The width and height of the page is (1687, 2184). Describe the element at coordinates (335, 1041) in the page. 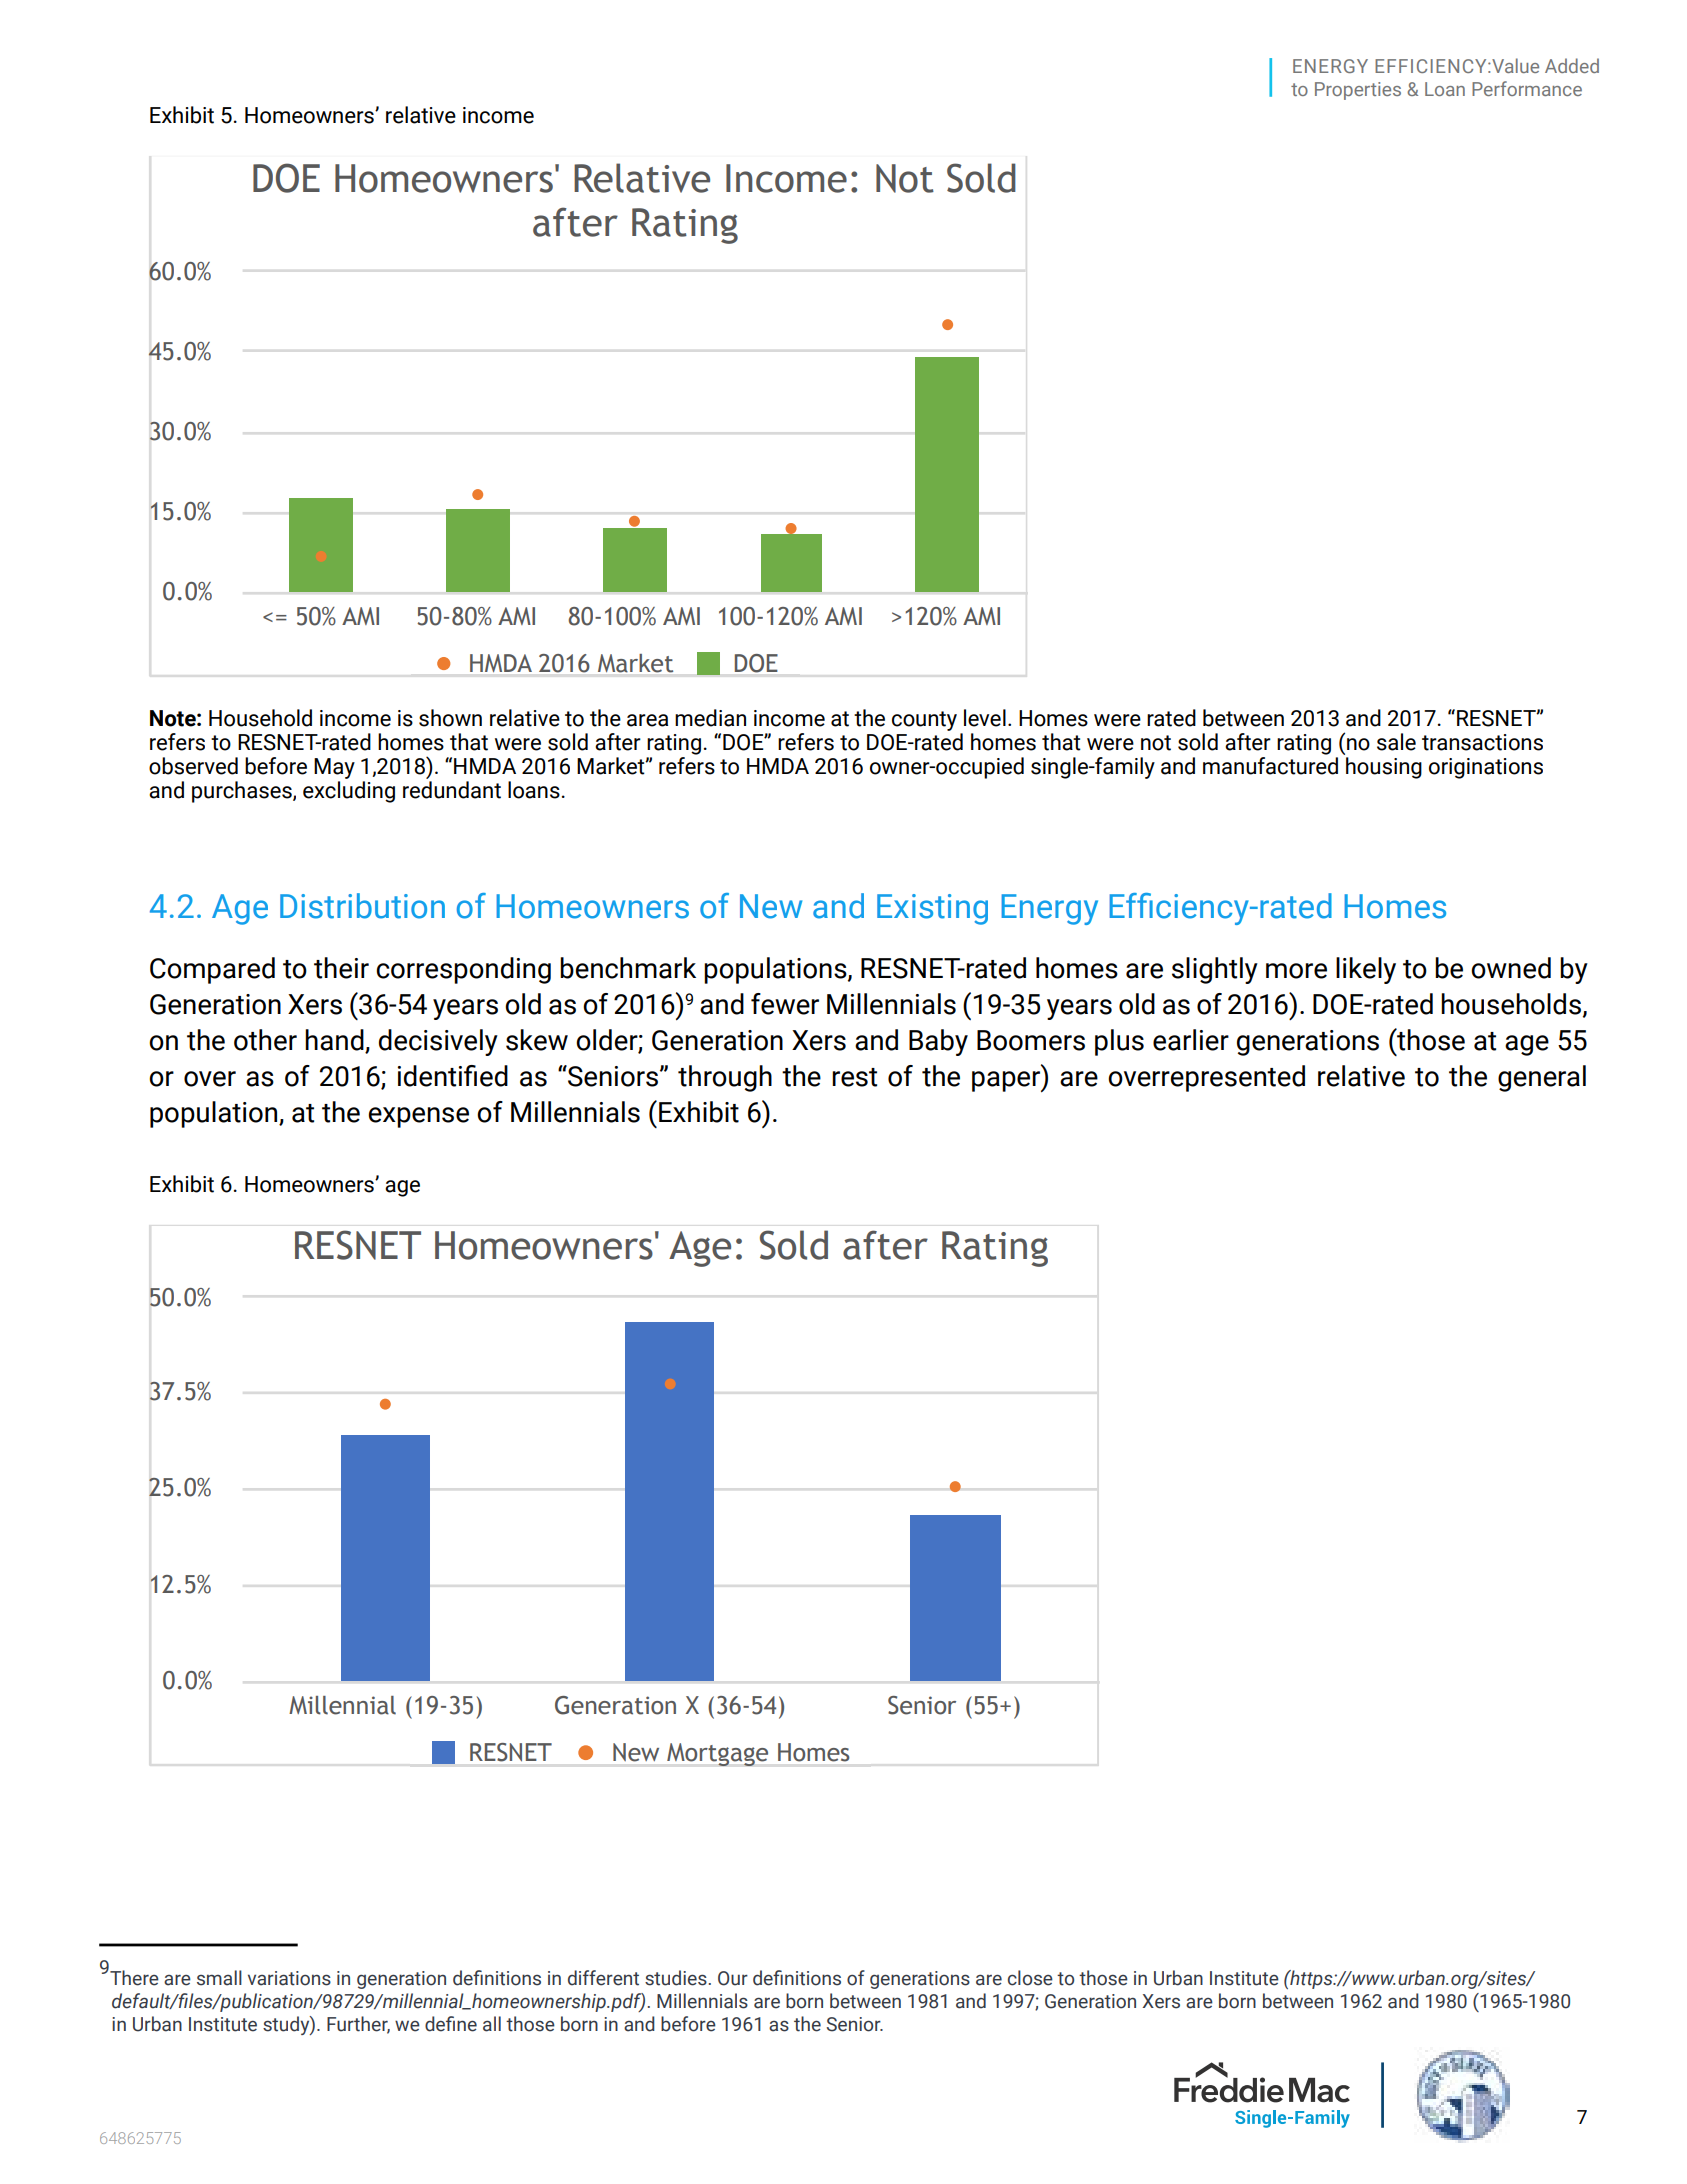

I see `hand` at that location.
